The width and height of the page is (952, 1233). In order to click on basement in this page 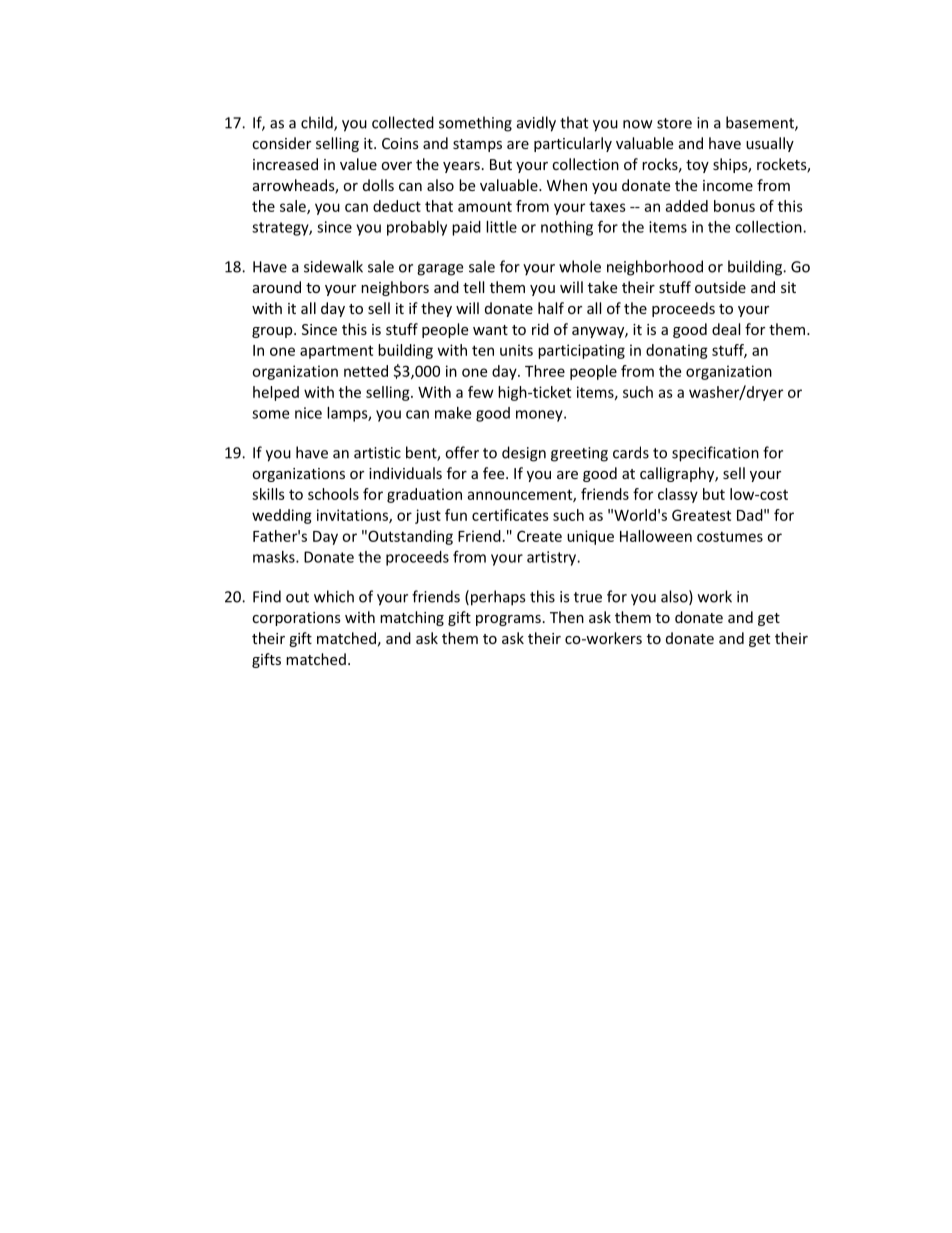, I will do `click(761, 123)`.
